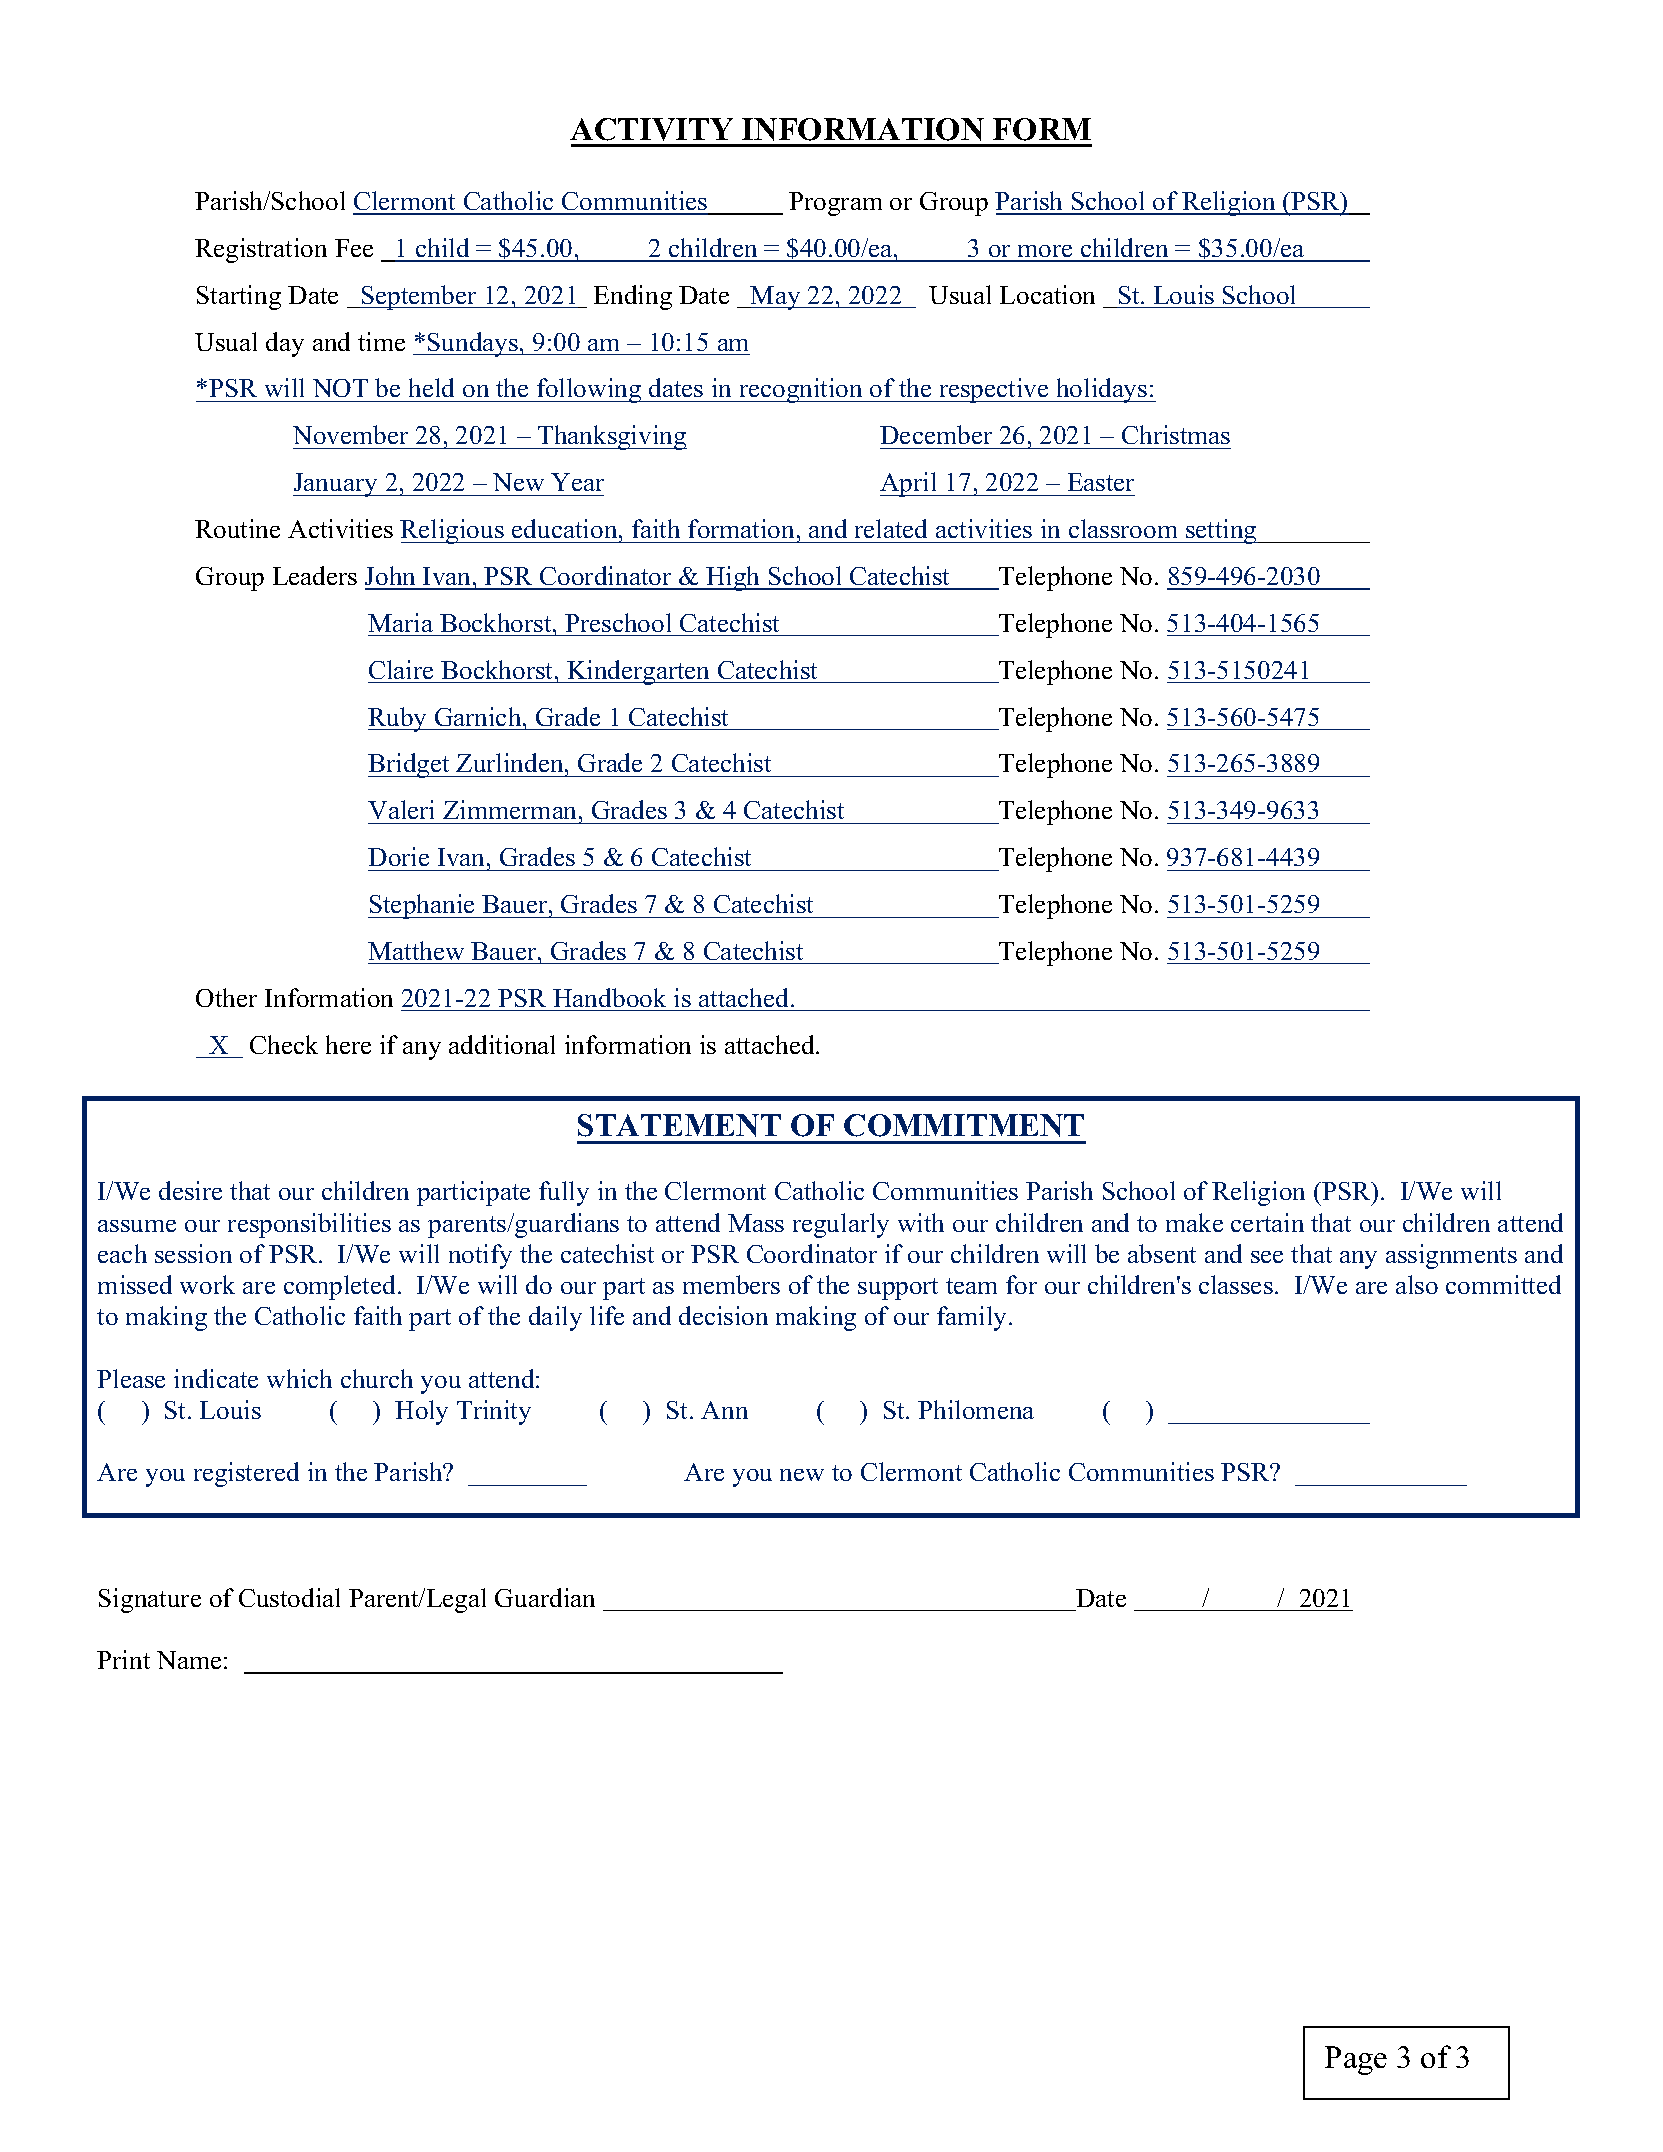  What do you see at coordinates (261, 250) in the screenshot?
I see `Registration` at bounding box center [261, 250].
